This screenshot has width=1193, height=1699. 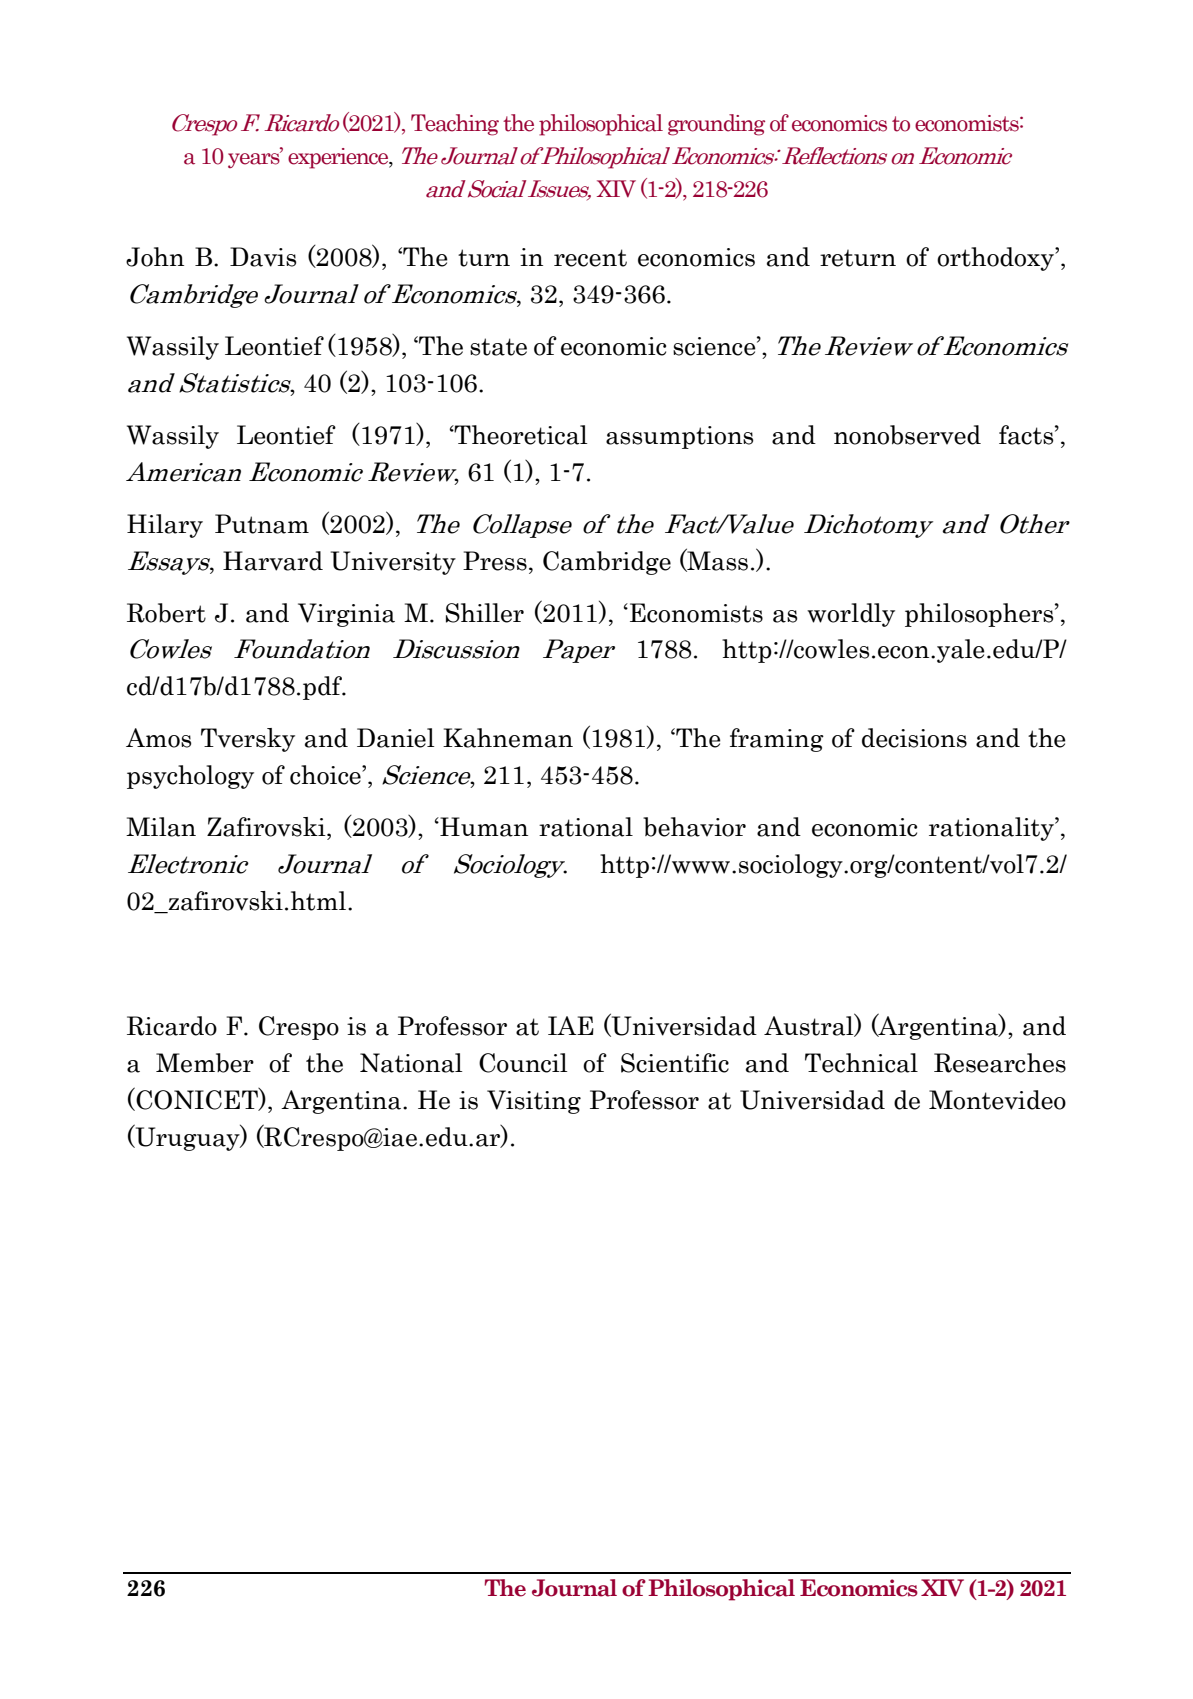 What do you see at coordinates (205, 1063) in the screenshot?
I see `Member` at bounding box center [205, 1063].
